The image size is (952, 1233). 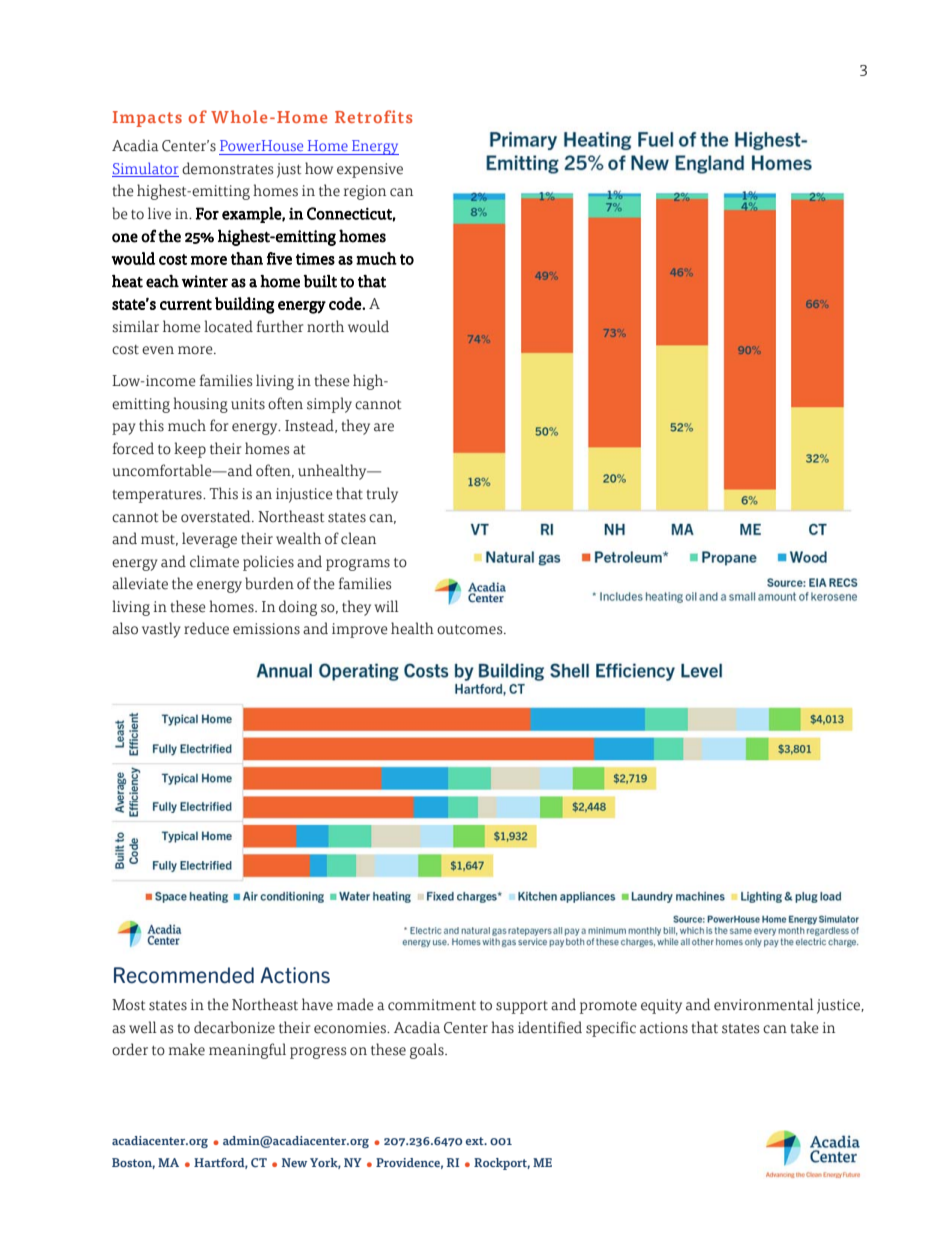 What do you see at coordinates (764, 1004) in the screenshot?
I see `environmental` at bounding box center [764, 1004].
